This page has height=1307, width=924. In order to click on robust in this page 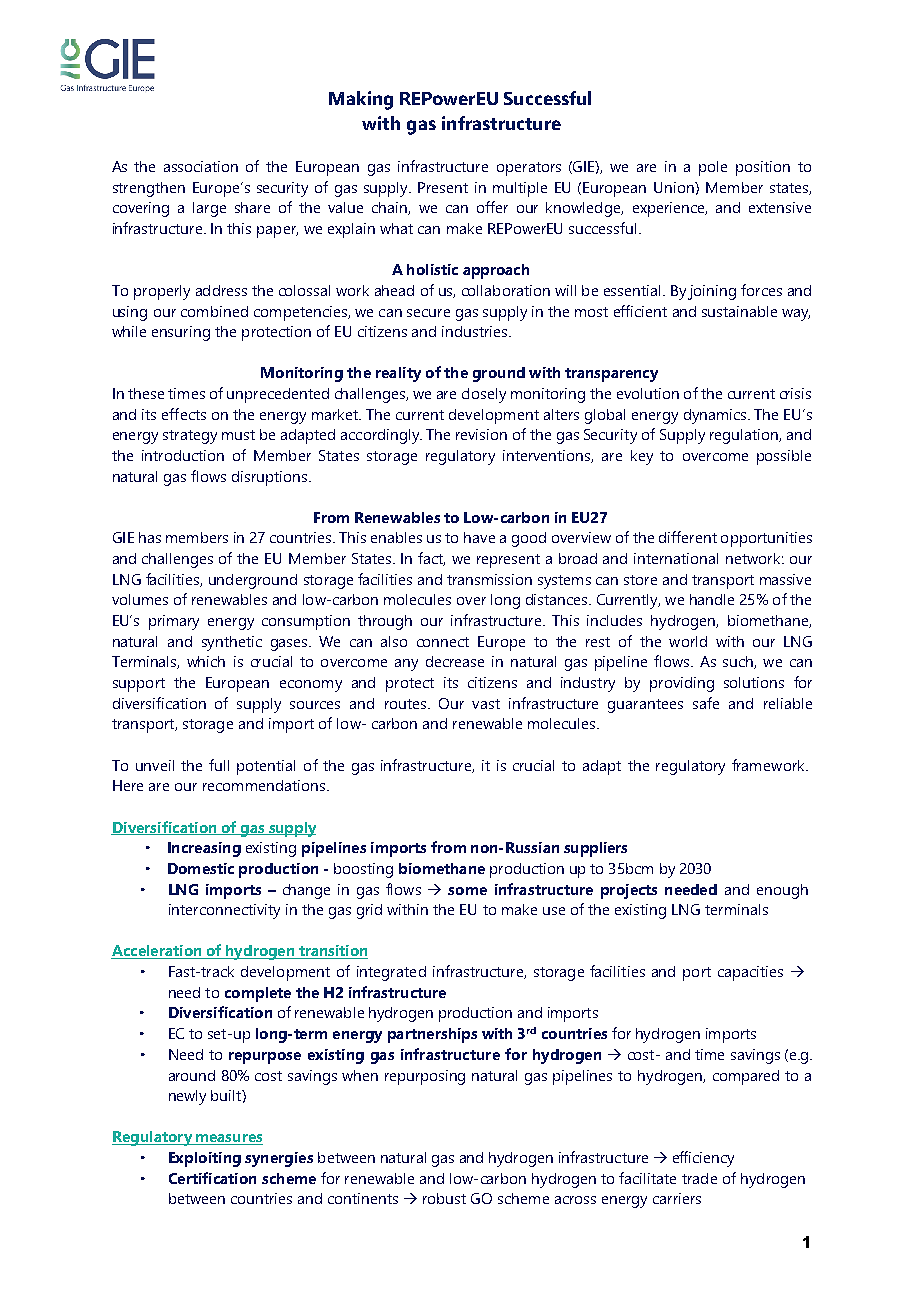, I will do `click(444, 1198)`.
